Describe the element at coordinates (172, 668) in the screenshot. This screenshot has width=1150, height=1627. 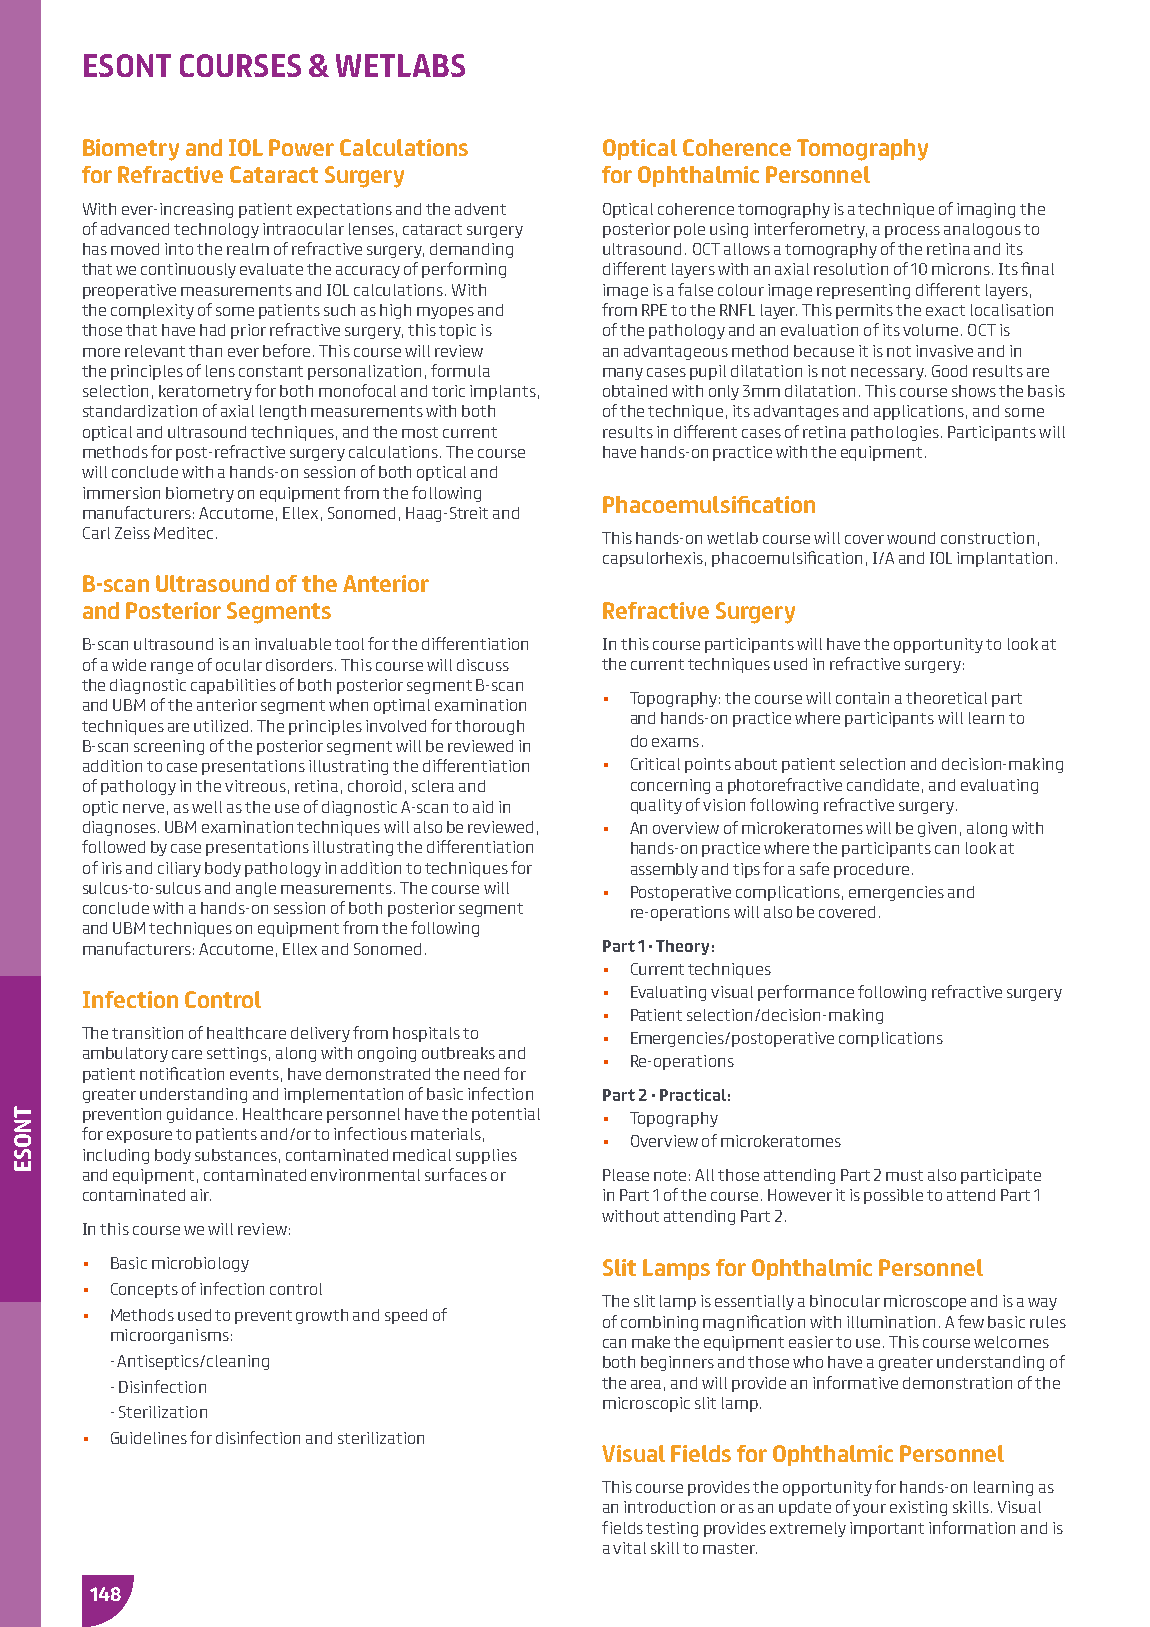
I see `range` at that location.
